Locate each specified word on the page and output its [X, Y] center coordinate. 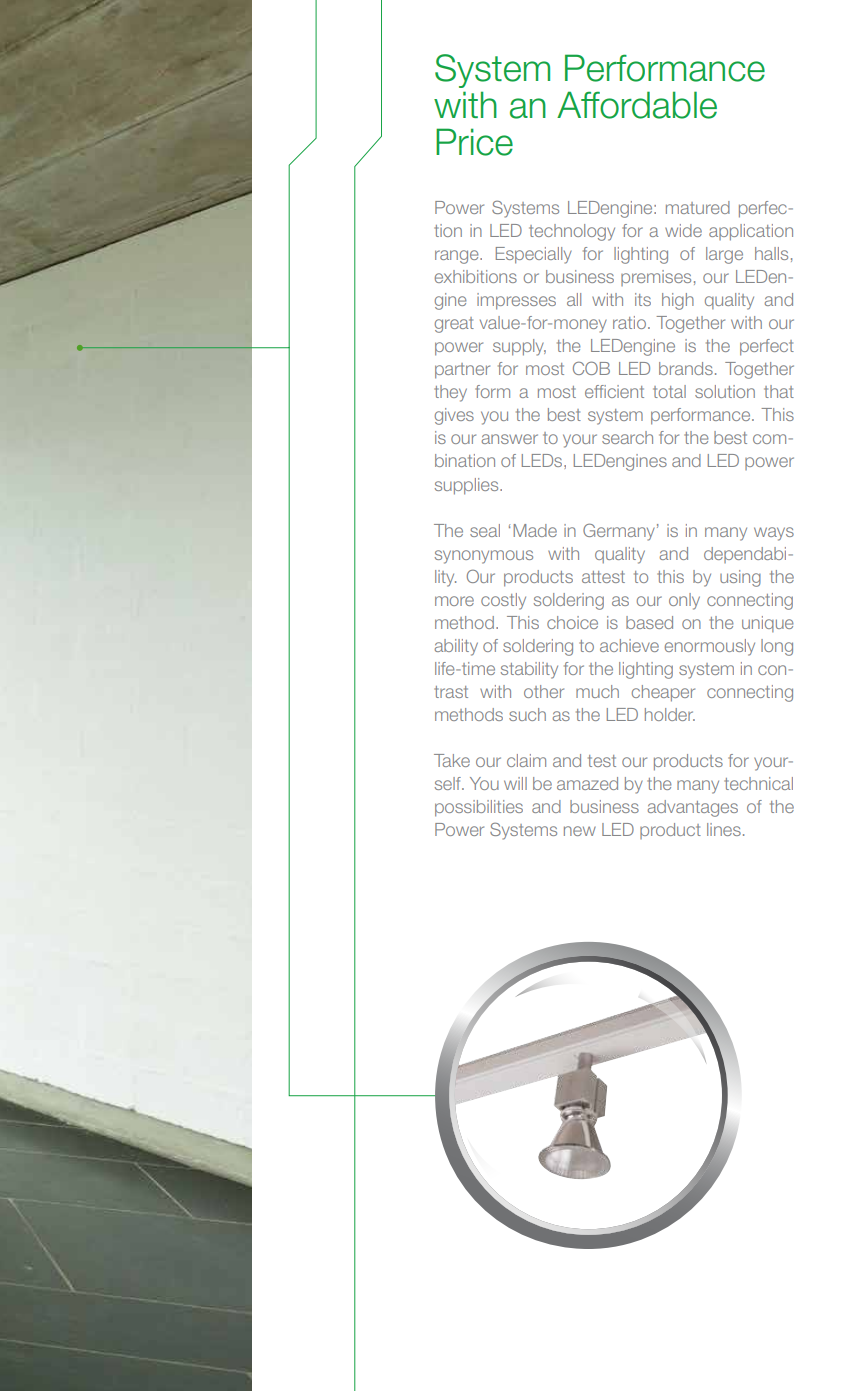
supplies [468, 486]
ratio [629, 322]
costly [503, 601]
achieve [629, 645]
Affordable [637, 105]
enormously [710, 647]
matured [698, 207]
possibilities [479, 808]
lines [724, 829]
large [724, 255]
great [454, 325]
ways [774, 534]
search [627, 437]
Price [474, 142]
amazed [587, 783]
